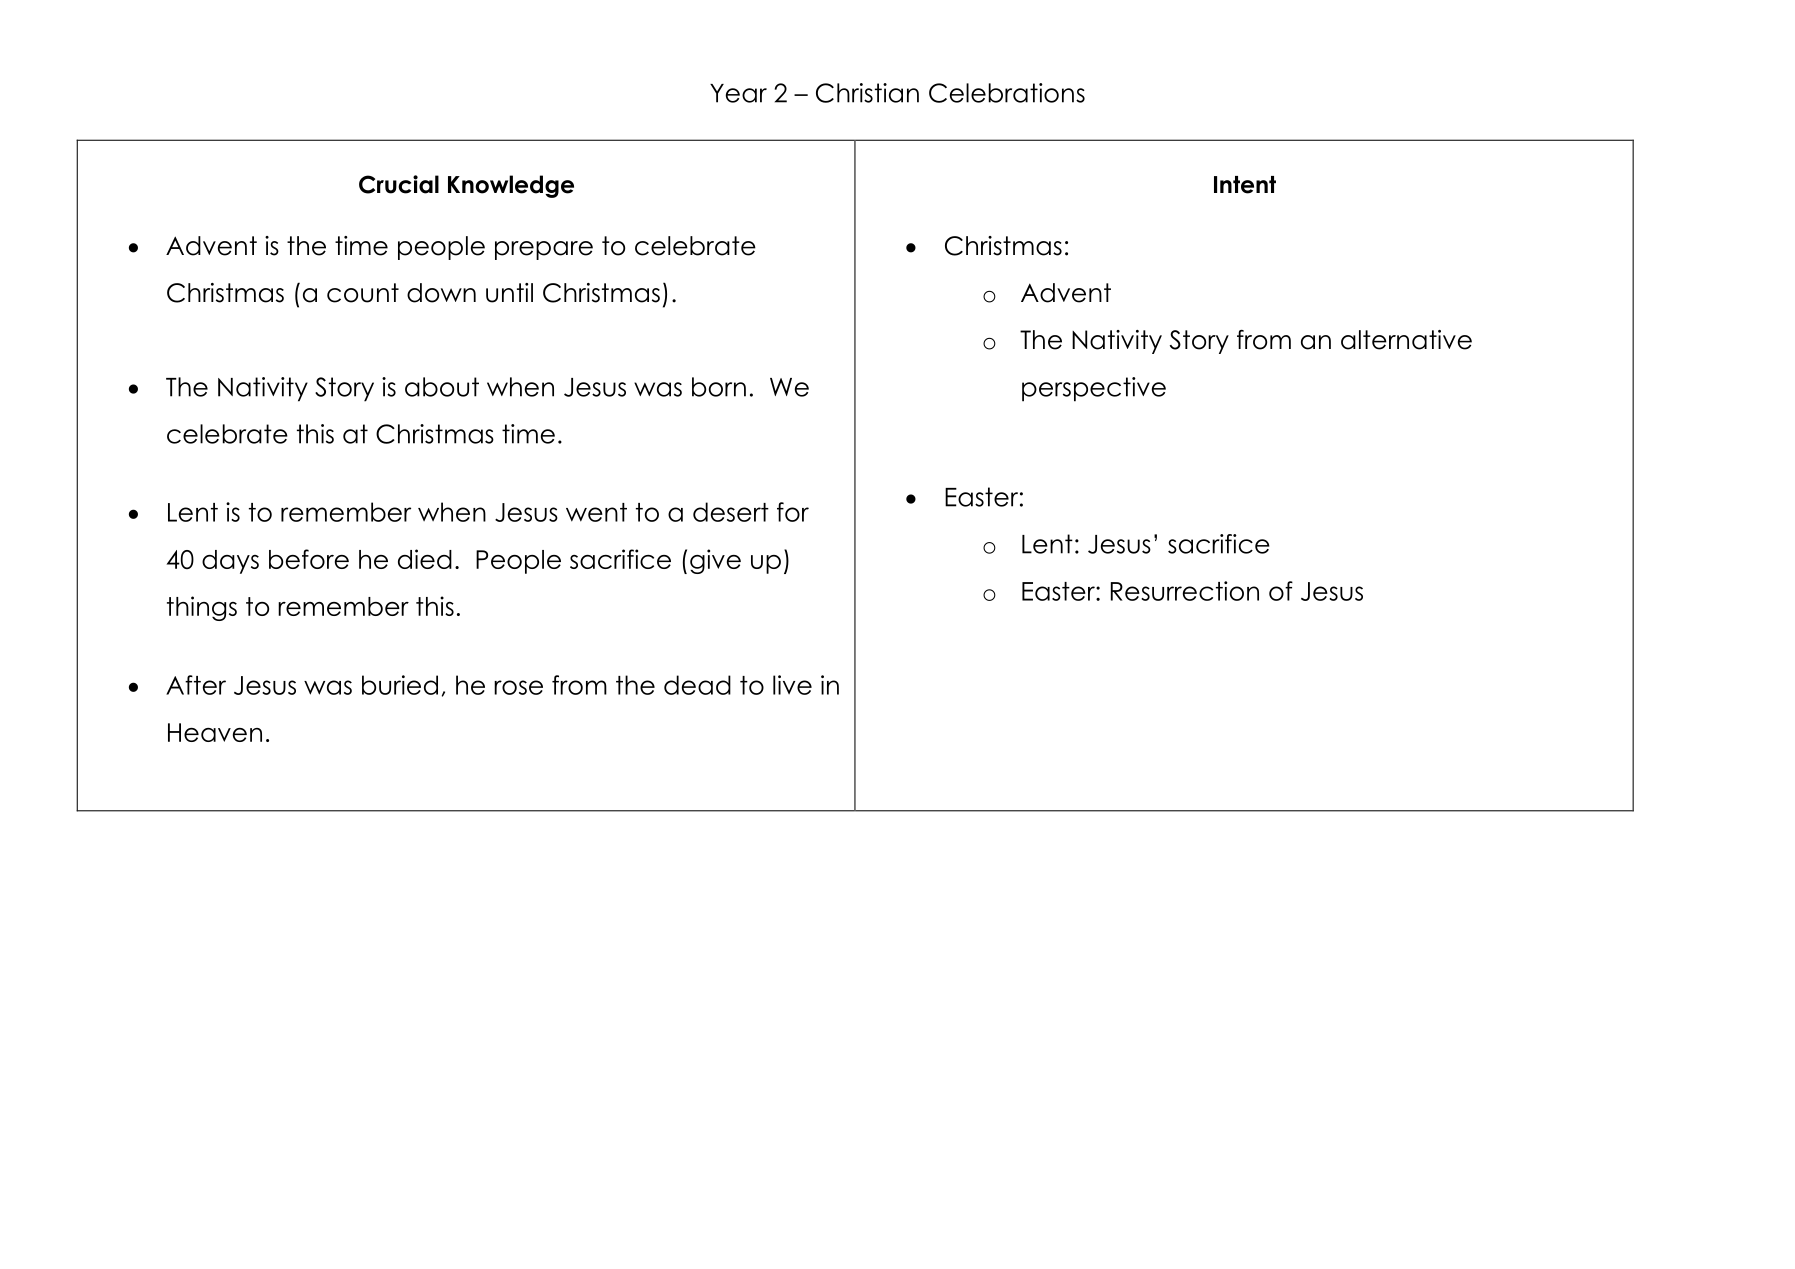 The image size is (1795, 1269). Describe the element at coordinates (1007, 93) in the screenshot. I see `Celebrations` at that location.
